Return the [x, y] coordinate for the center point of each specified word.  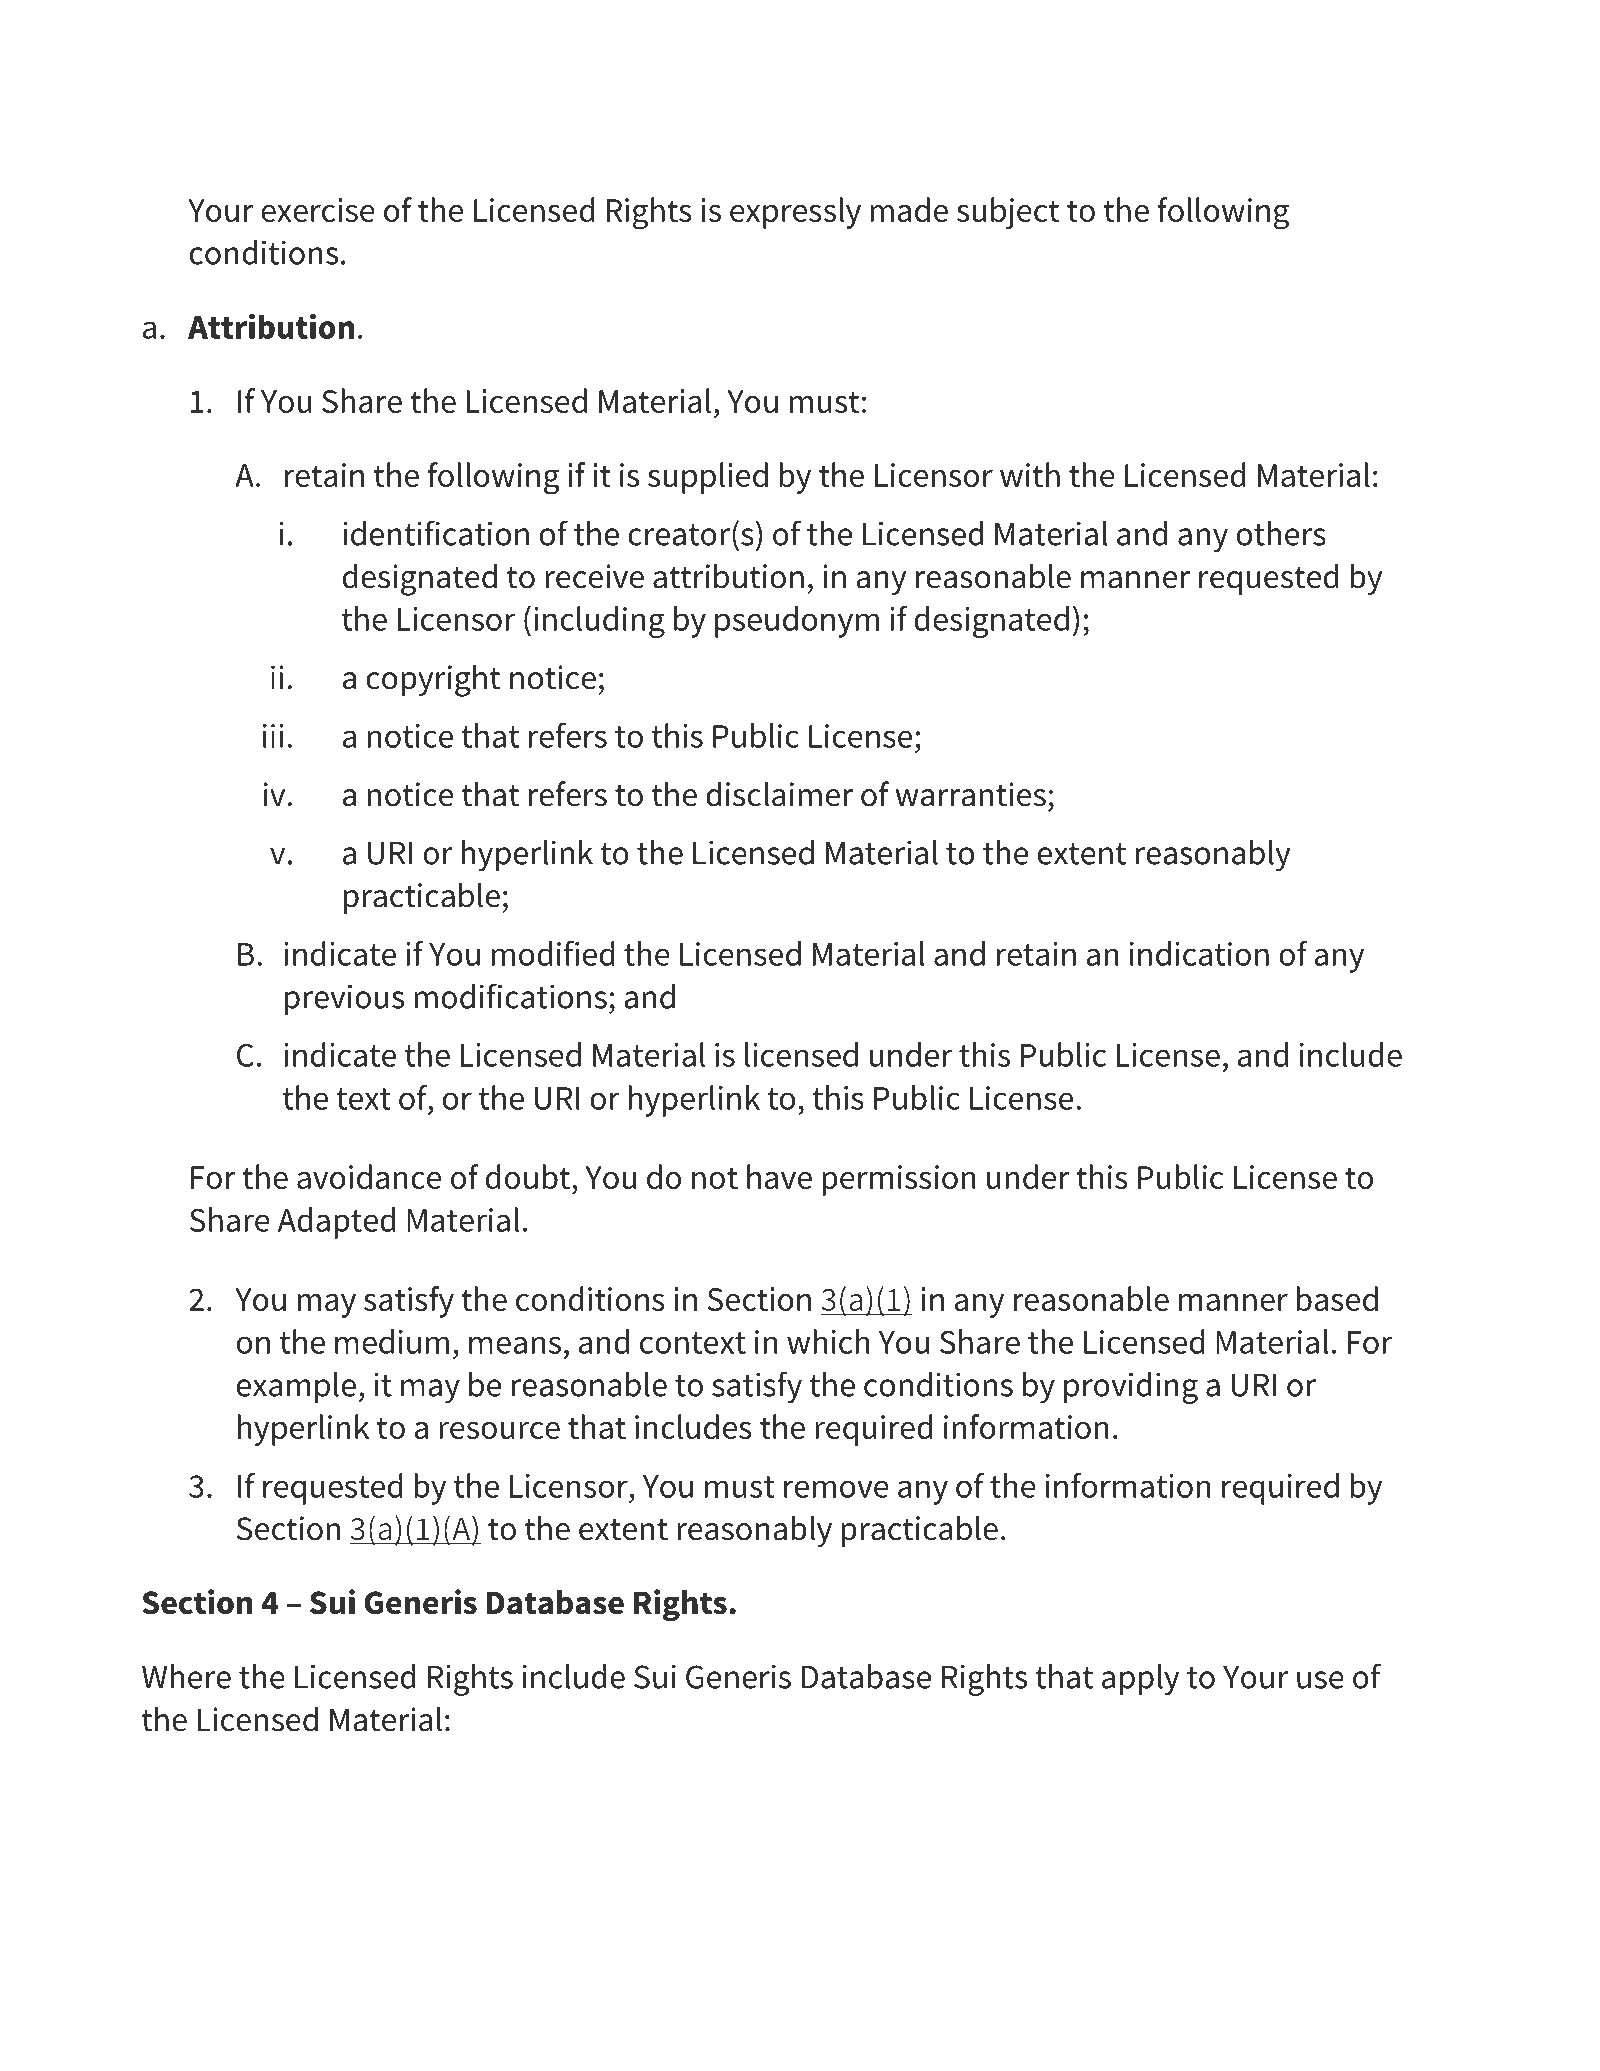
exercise [318, 210]
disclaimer [779, 794]
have [779, 1176]
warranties [971, 794]
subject [1008, 213]
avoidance [369, 1176]
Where [186, 1676]
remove [836, 1489]
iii [273, 736]
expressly [795, 213]
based [1337, 1298]
